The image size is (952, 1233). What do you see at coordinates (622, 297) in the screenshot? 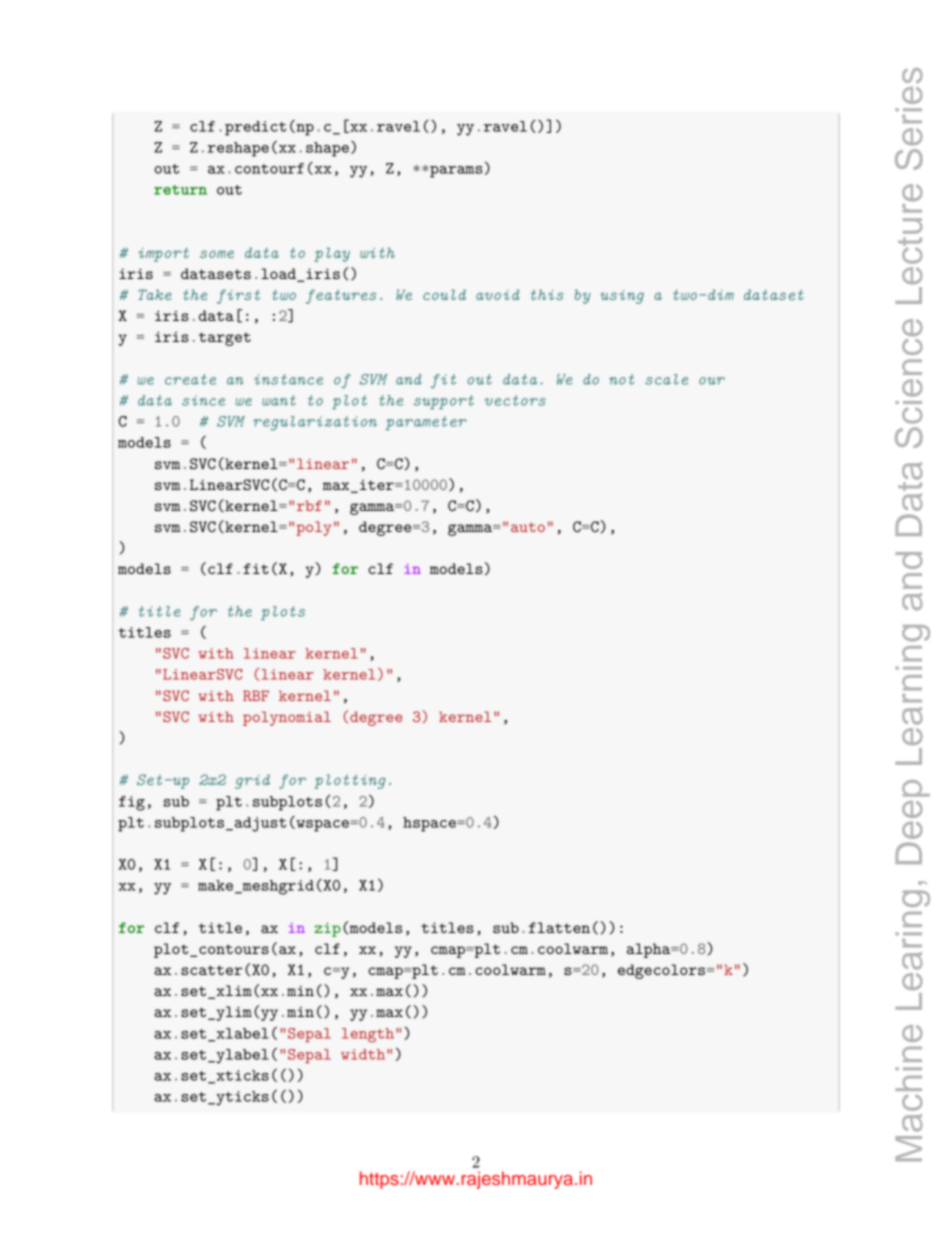
I see `using` at bounding box center [622, 297].
